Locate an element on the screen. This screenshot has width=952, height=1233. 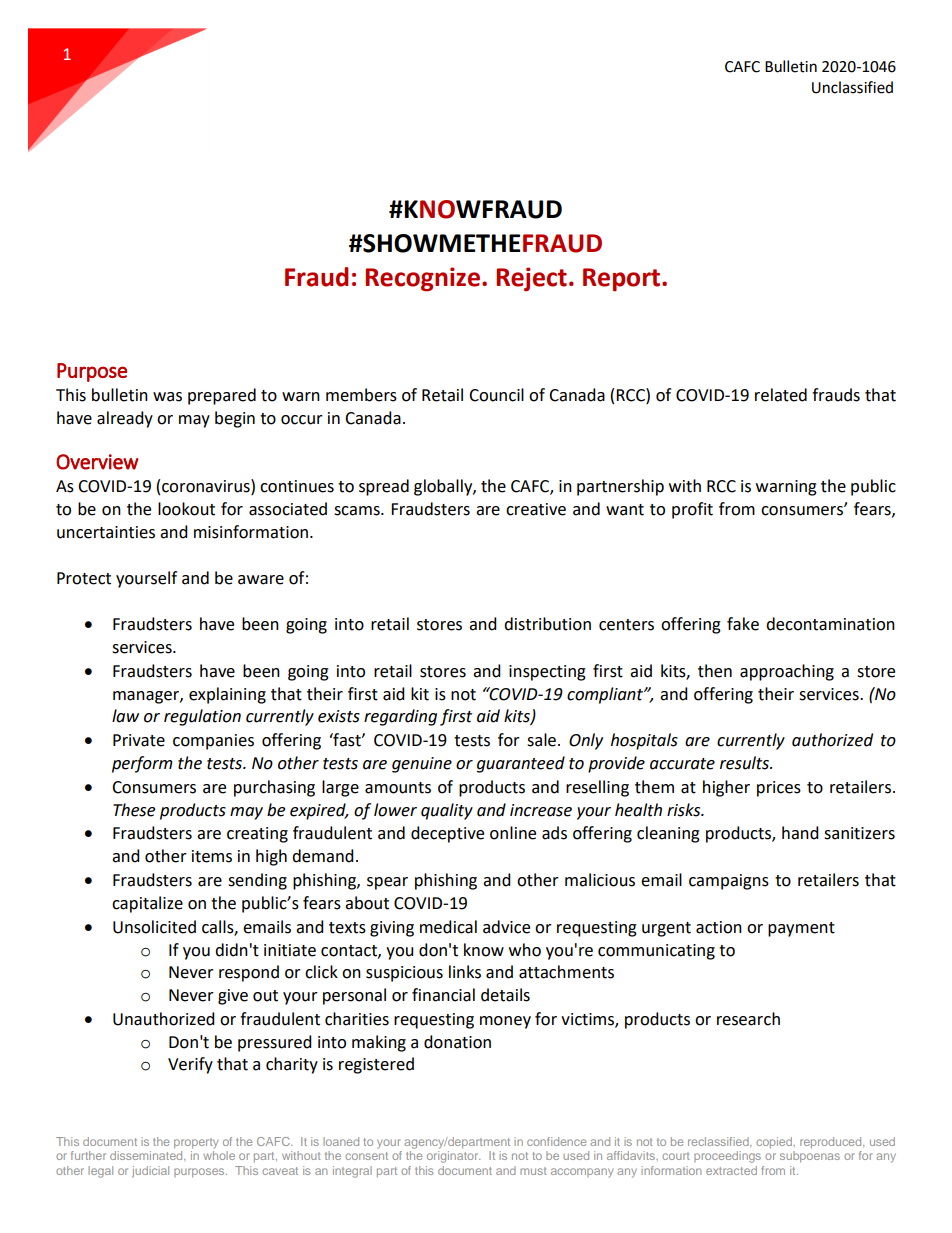
Unclassified is located at coordinates (852, 87).
